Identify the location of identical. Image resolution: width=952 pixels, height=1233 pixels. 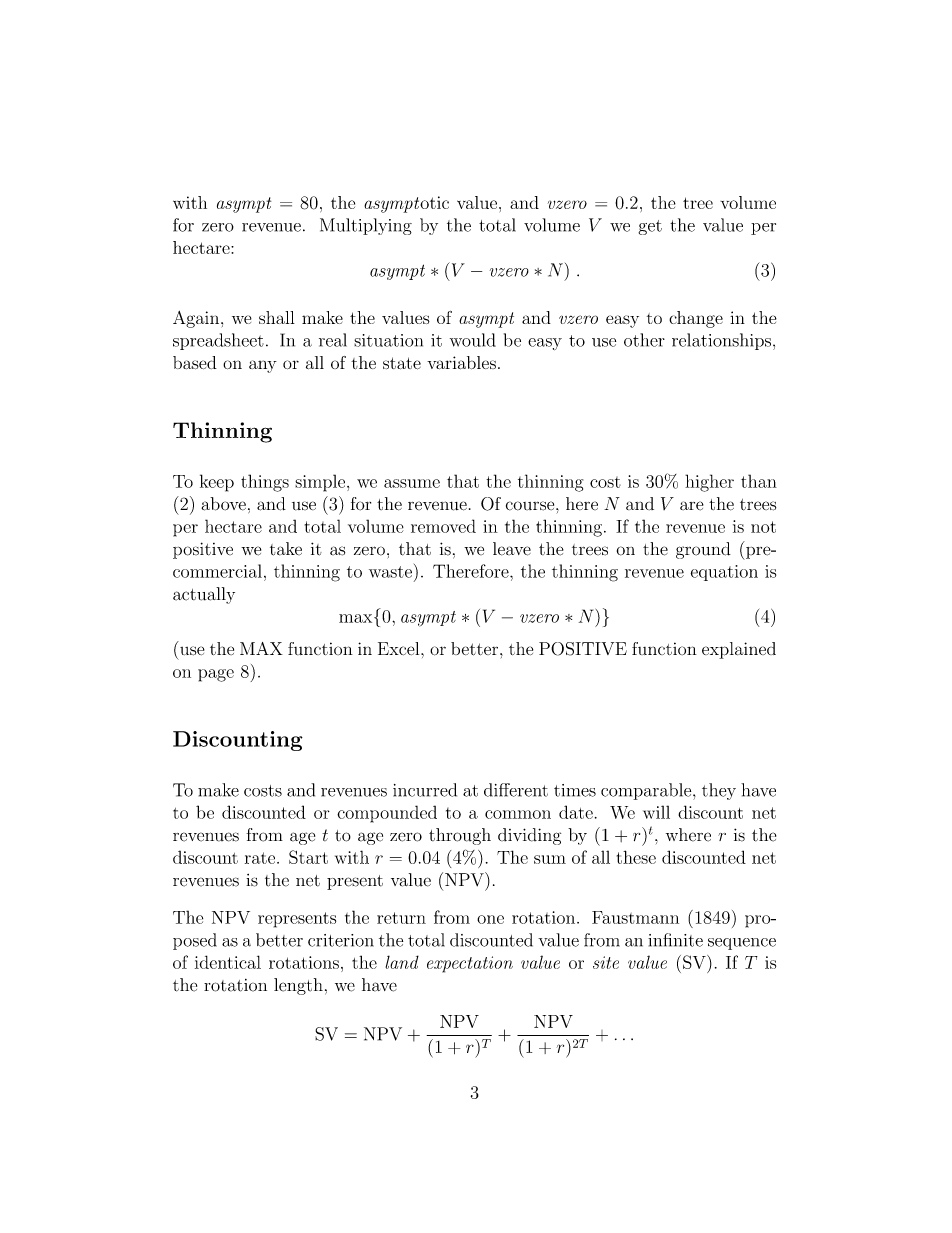
(228, 962).
